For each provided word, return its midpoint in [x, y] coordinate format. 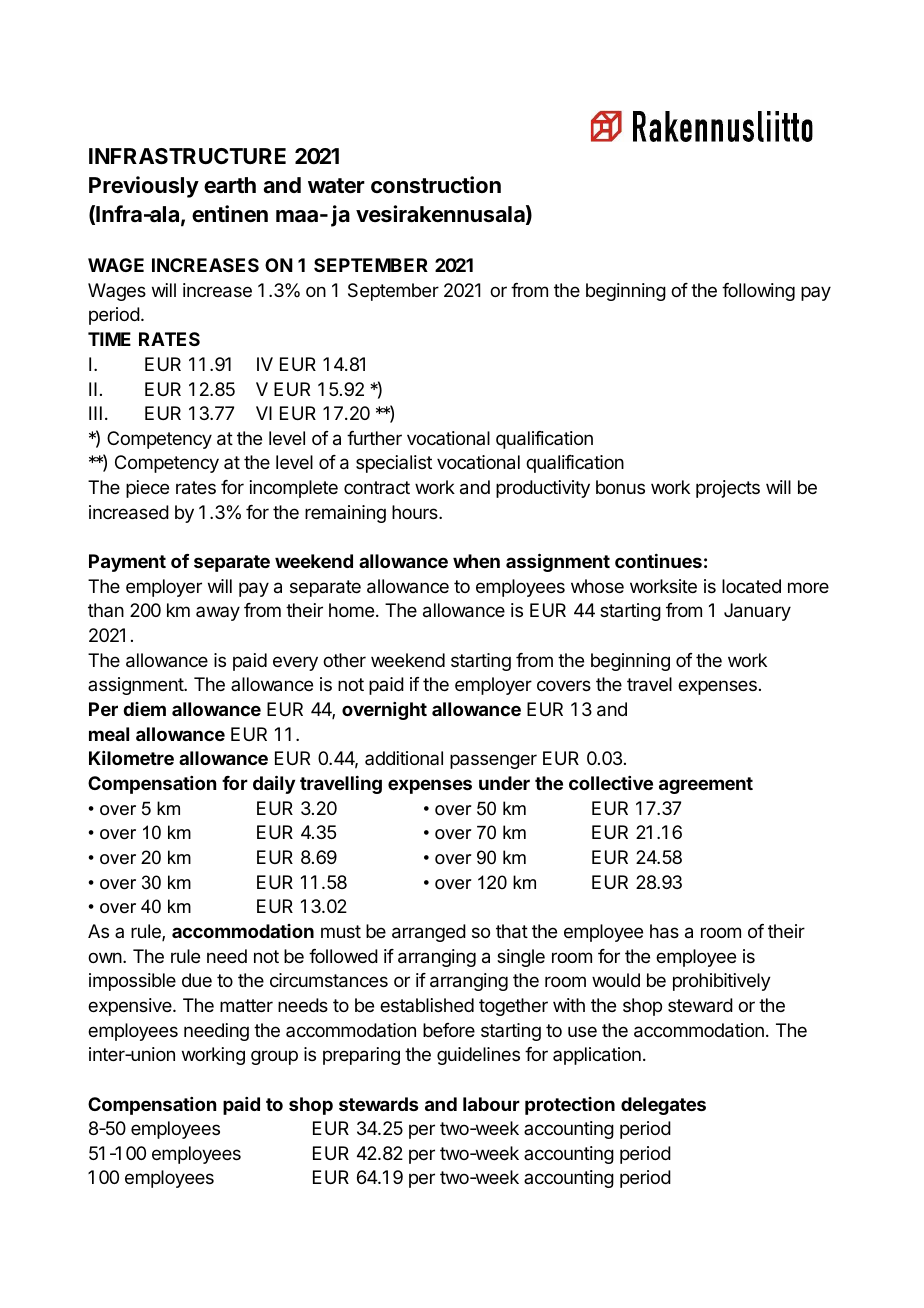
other [344, 660]
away [218, 613]
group [274, 1057]
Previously [144, 187]
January [757, 612]
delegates [663, 1106]
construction [436, 185]
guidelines [478, 1056]
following [758, 292]
